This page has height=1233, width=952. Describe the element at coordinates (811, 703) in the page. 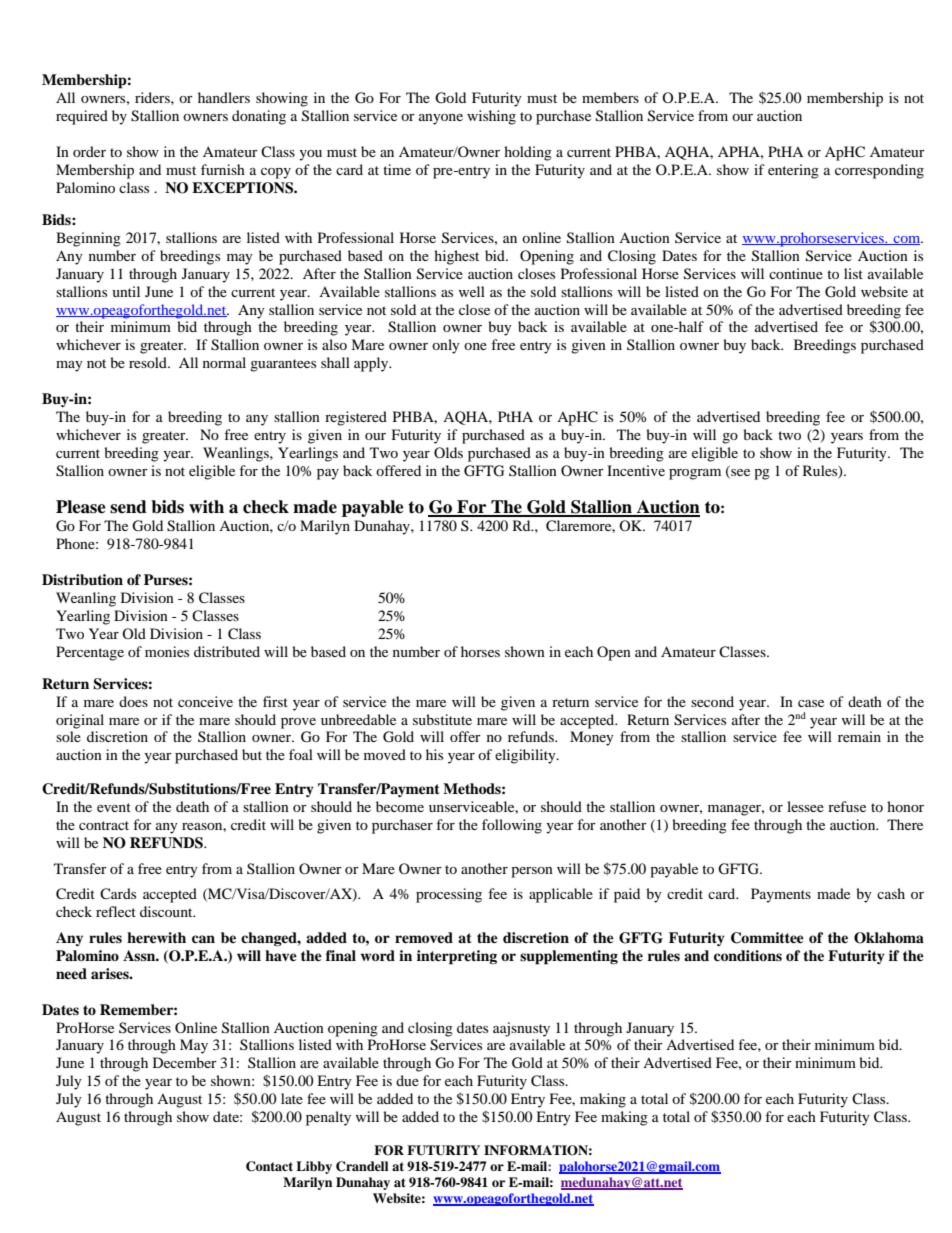

I see `case` at that location.
